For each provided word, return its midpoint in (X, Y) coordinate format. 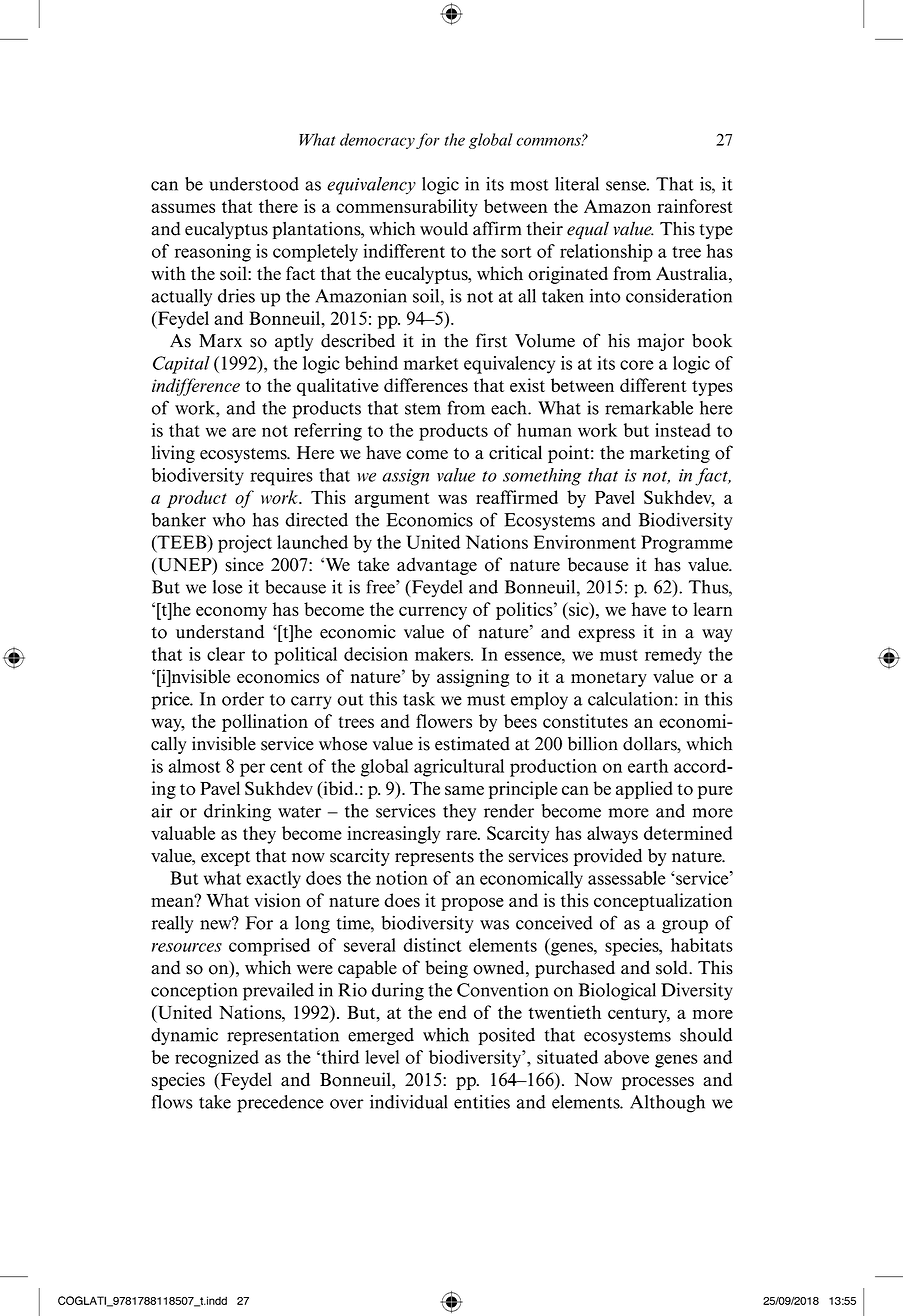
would (444, 229)
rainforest (695, 206)
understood (254, 184)
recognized (217, 1059)
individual (408, 1102)
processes (658, 1083)
